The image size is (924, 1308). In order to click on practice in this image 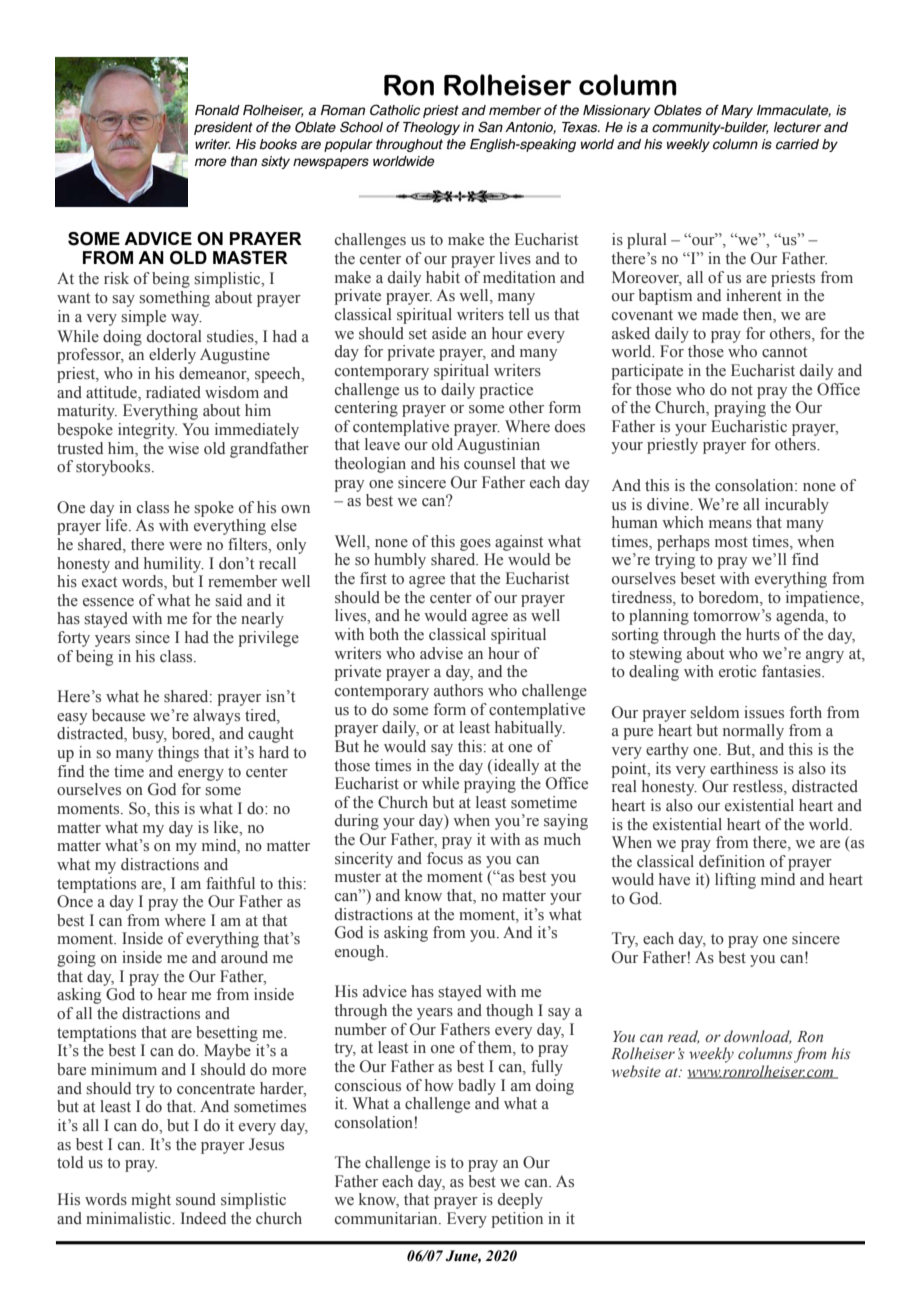, I will do `click(506, 391)`.
